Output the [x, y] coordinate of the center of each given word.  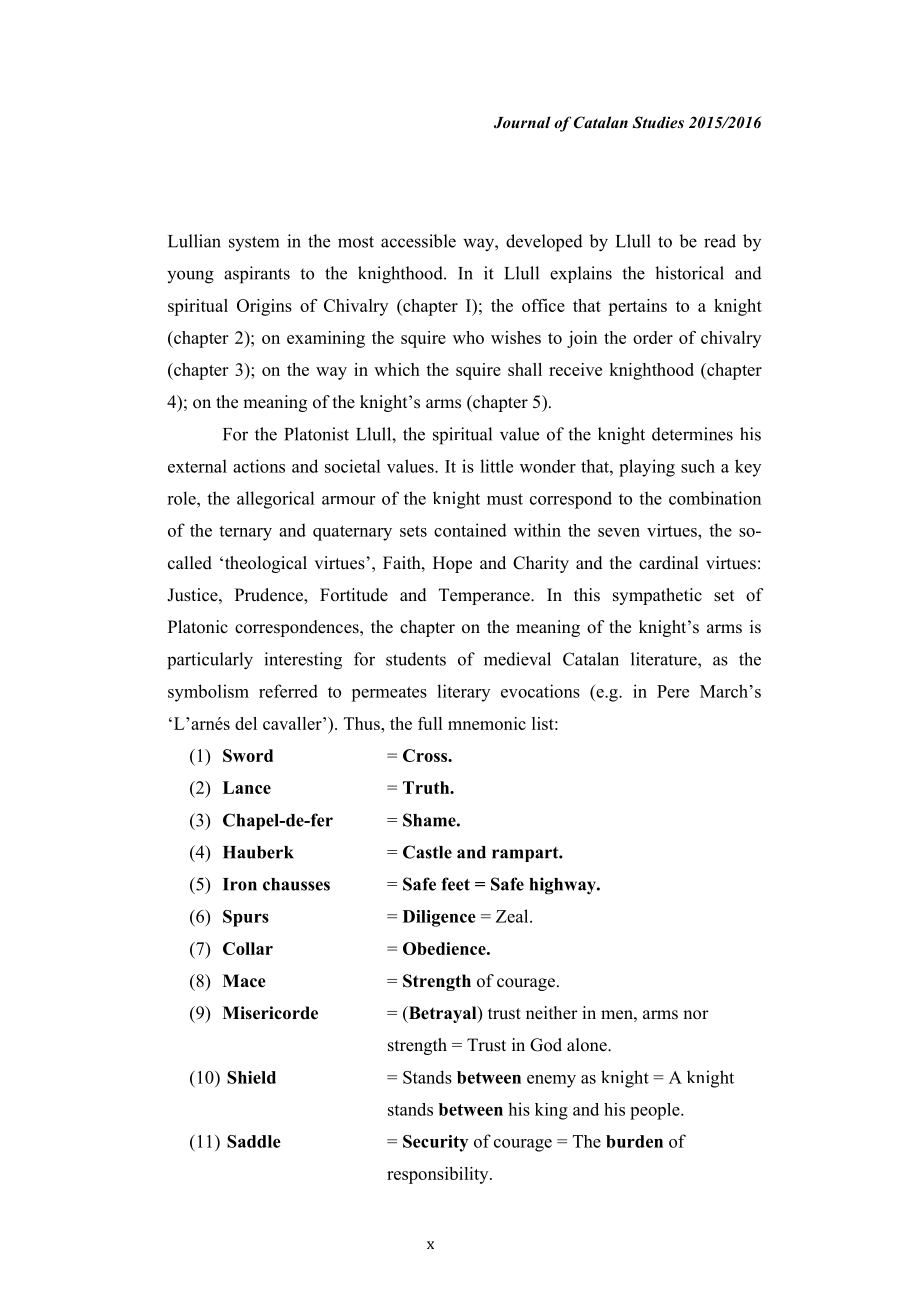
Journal [522, 122]
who [468, 337]
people [656, 1111]
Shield [251, 1077]
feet [455, 884]
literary [463, 693]
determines [692, 434]
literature [665, 659]
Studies [658, 122]
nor [696, 1015]
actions [259, 466]
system [254, 243]
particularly [210, 661]
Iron [240, 884]
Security [435, 1143]
